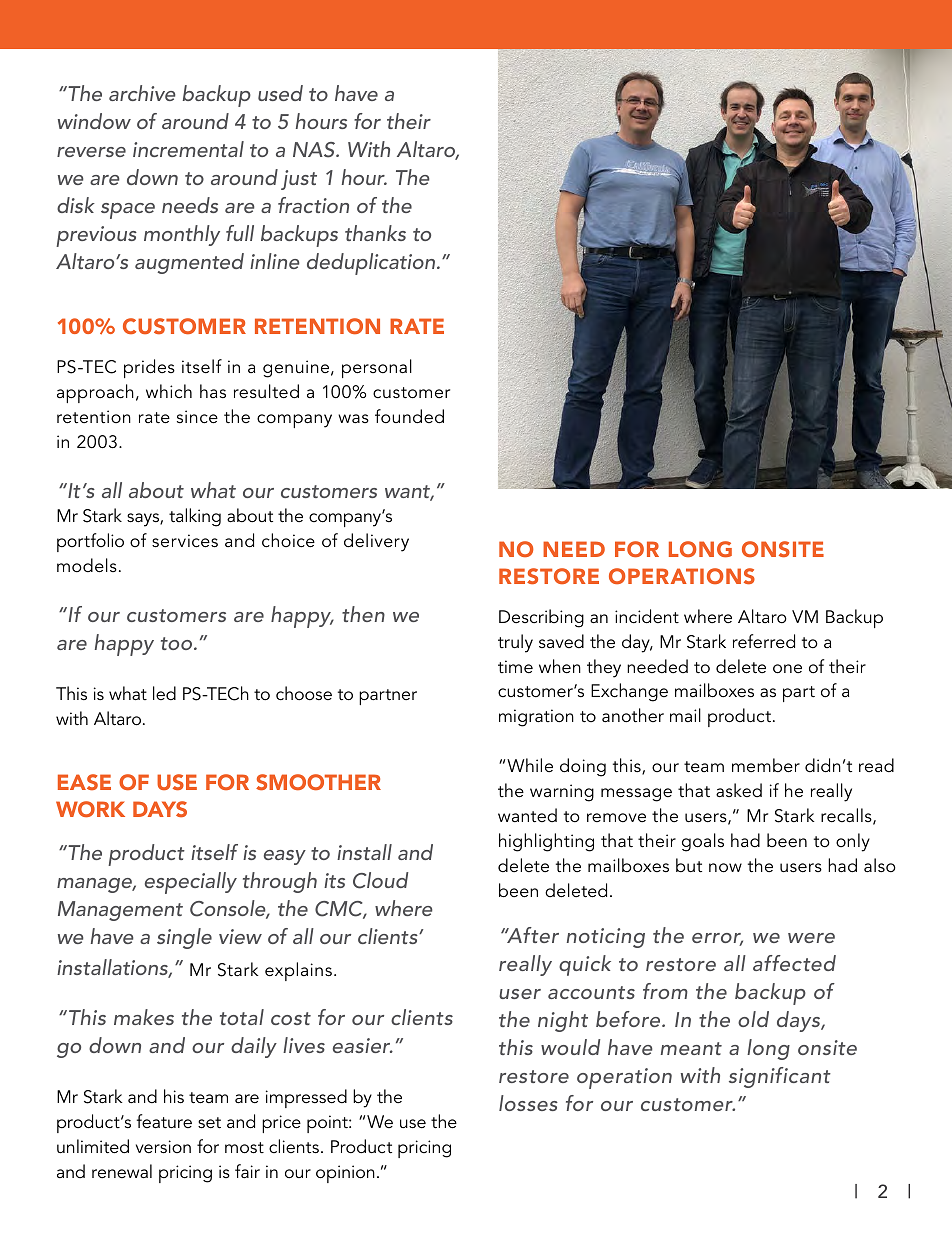  I want to click on personal, so click(377, 368).
